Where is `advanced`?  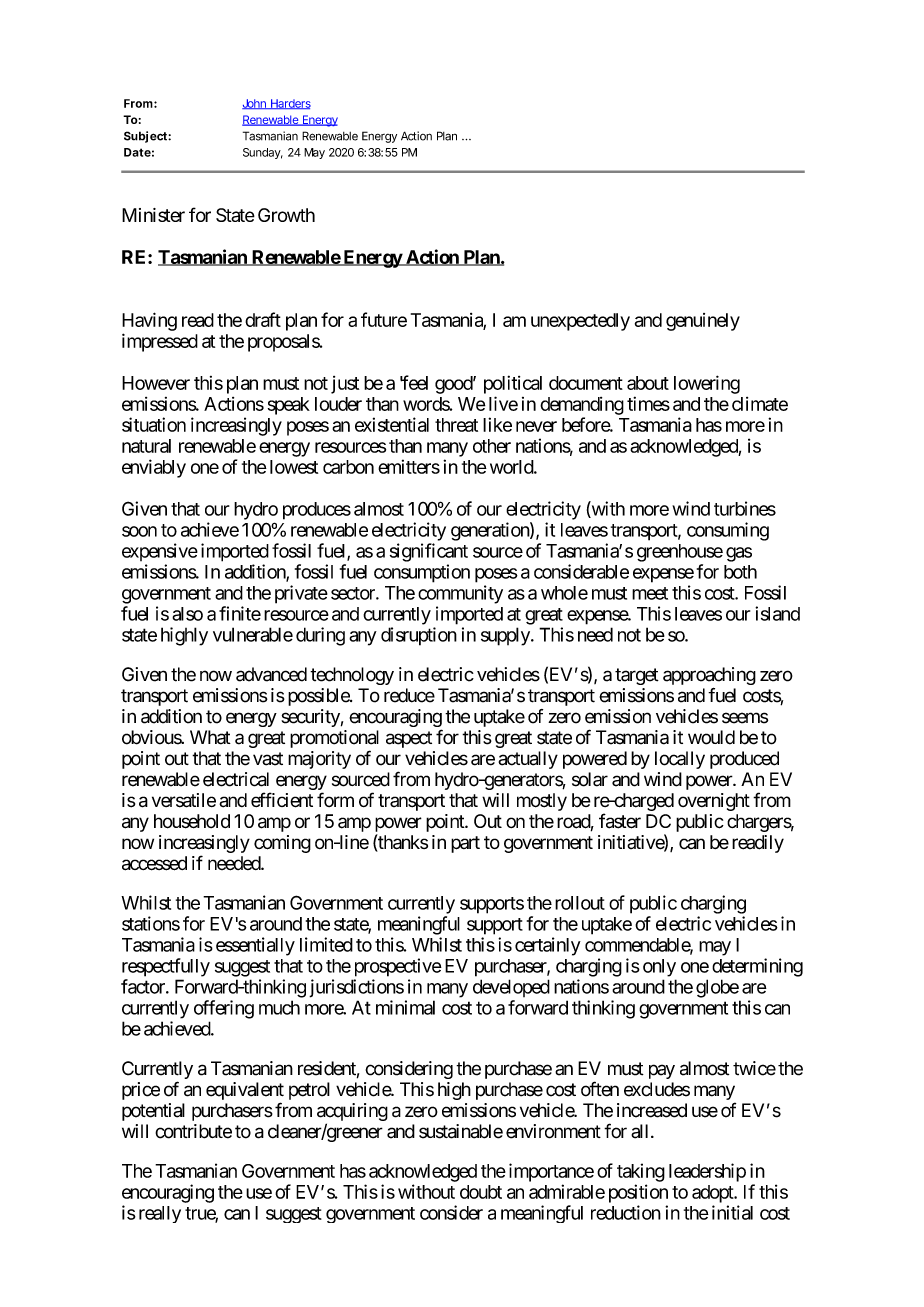 advanced is located at coordinates (271, 674).
